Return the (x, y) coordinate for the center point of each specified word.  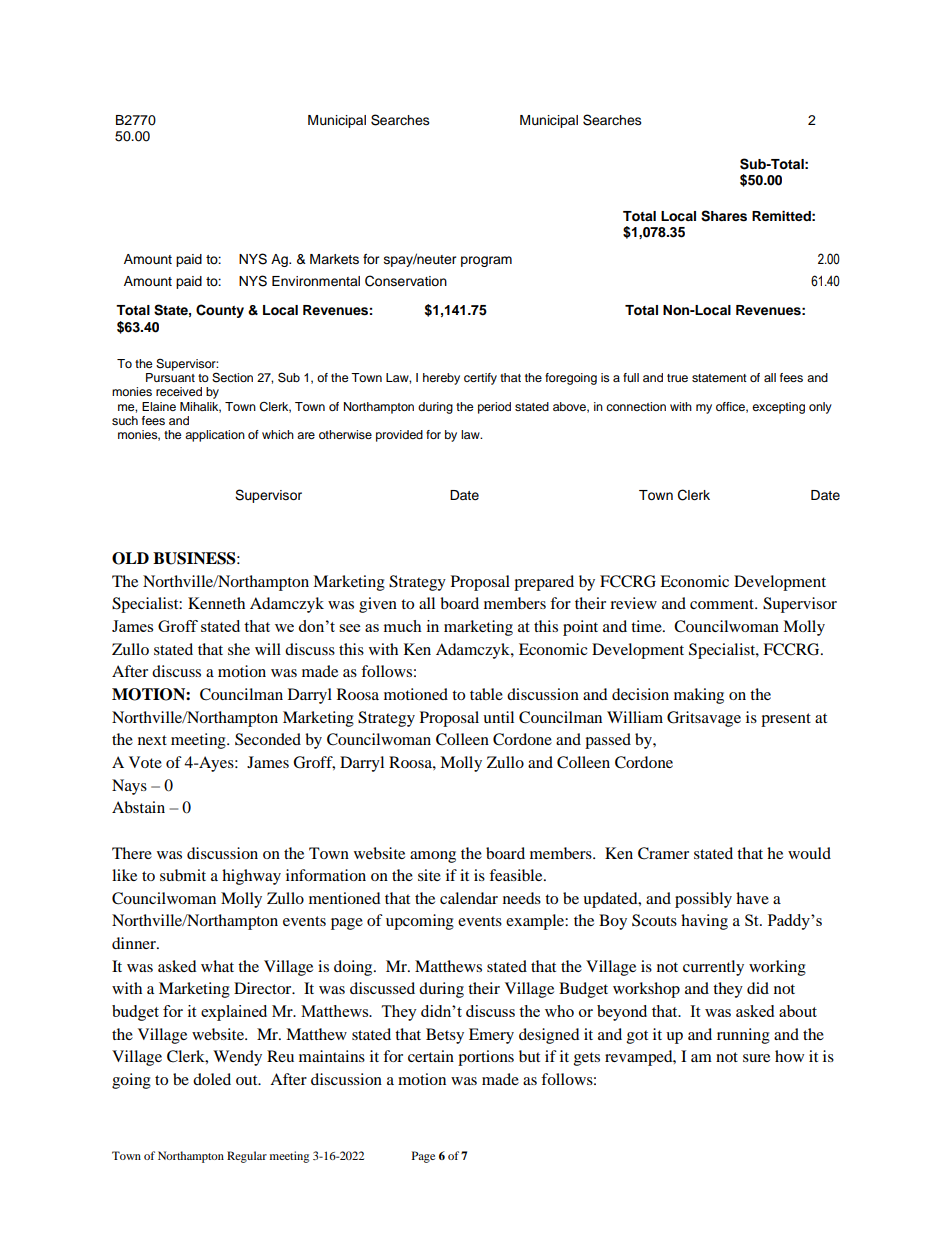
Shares (724, 216)
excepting (778, 408)
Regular (247, 1157)
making (699, 696)
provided (399, 436)
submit (183, 875)
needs (522, 898)
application (215, 436)
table (486, 694)
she (239, 649)
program (486, 261)
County (220, 311)
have (752, 898)
